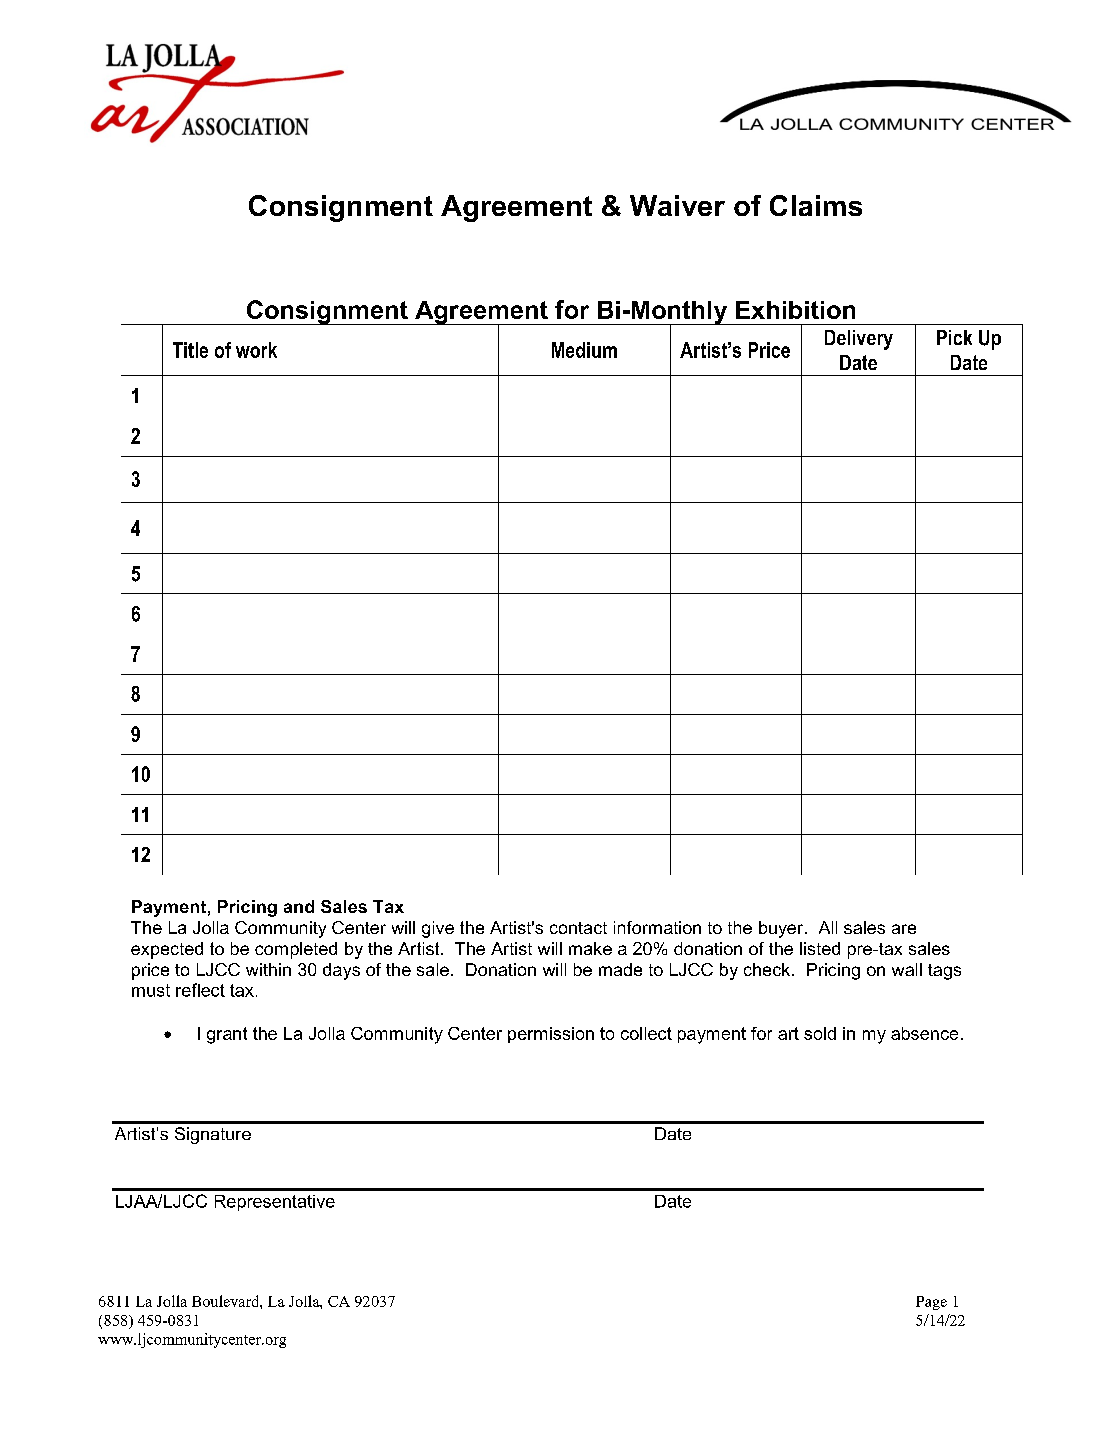 The height and width of the image is (1439, 1112). What do you see at coordinates (859, 340) in the image?
I see `Delivery` at bounding box center [859, 340].
